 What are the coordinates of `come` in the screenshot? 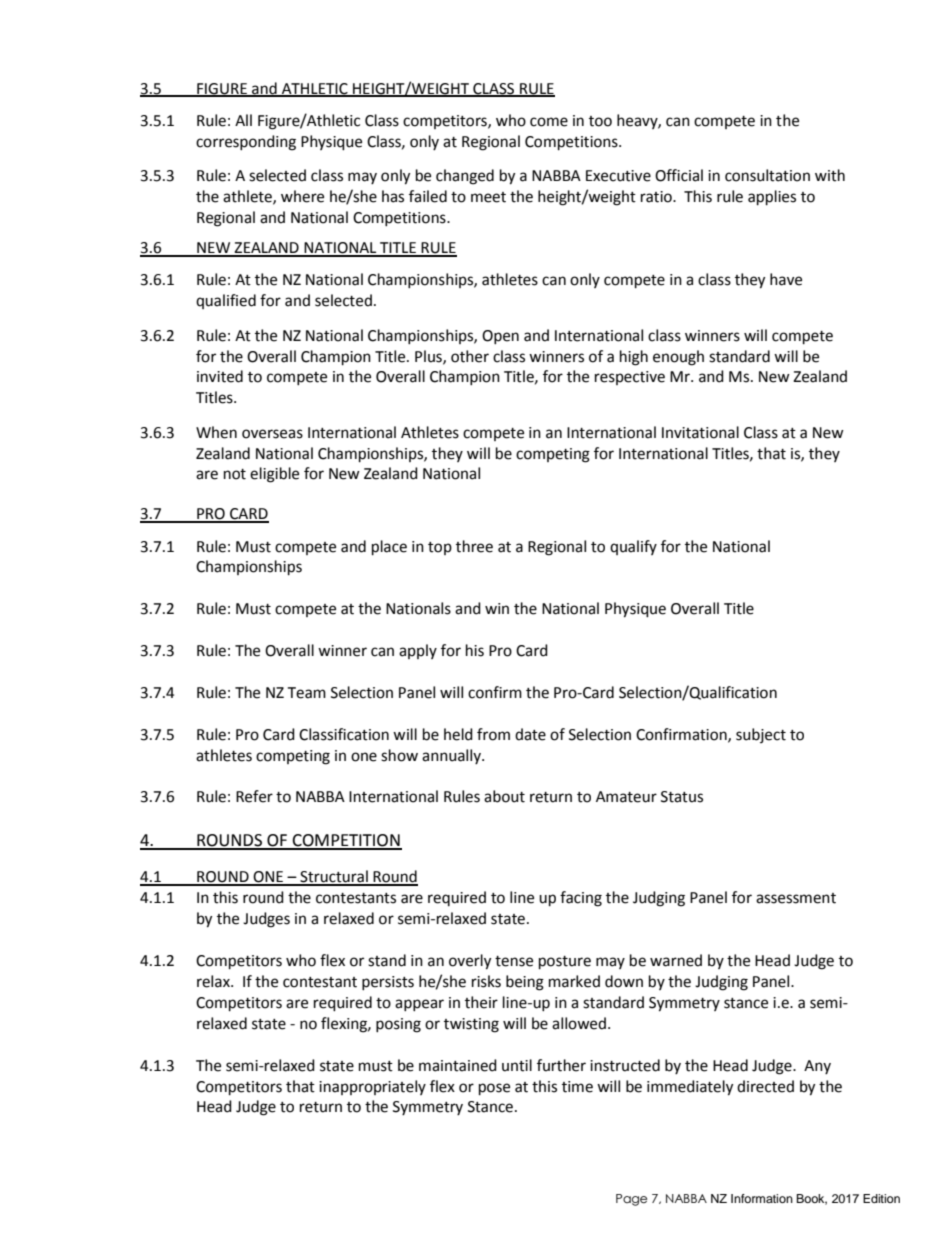 It's located at (549, 122).
